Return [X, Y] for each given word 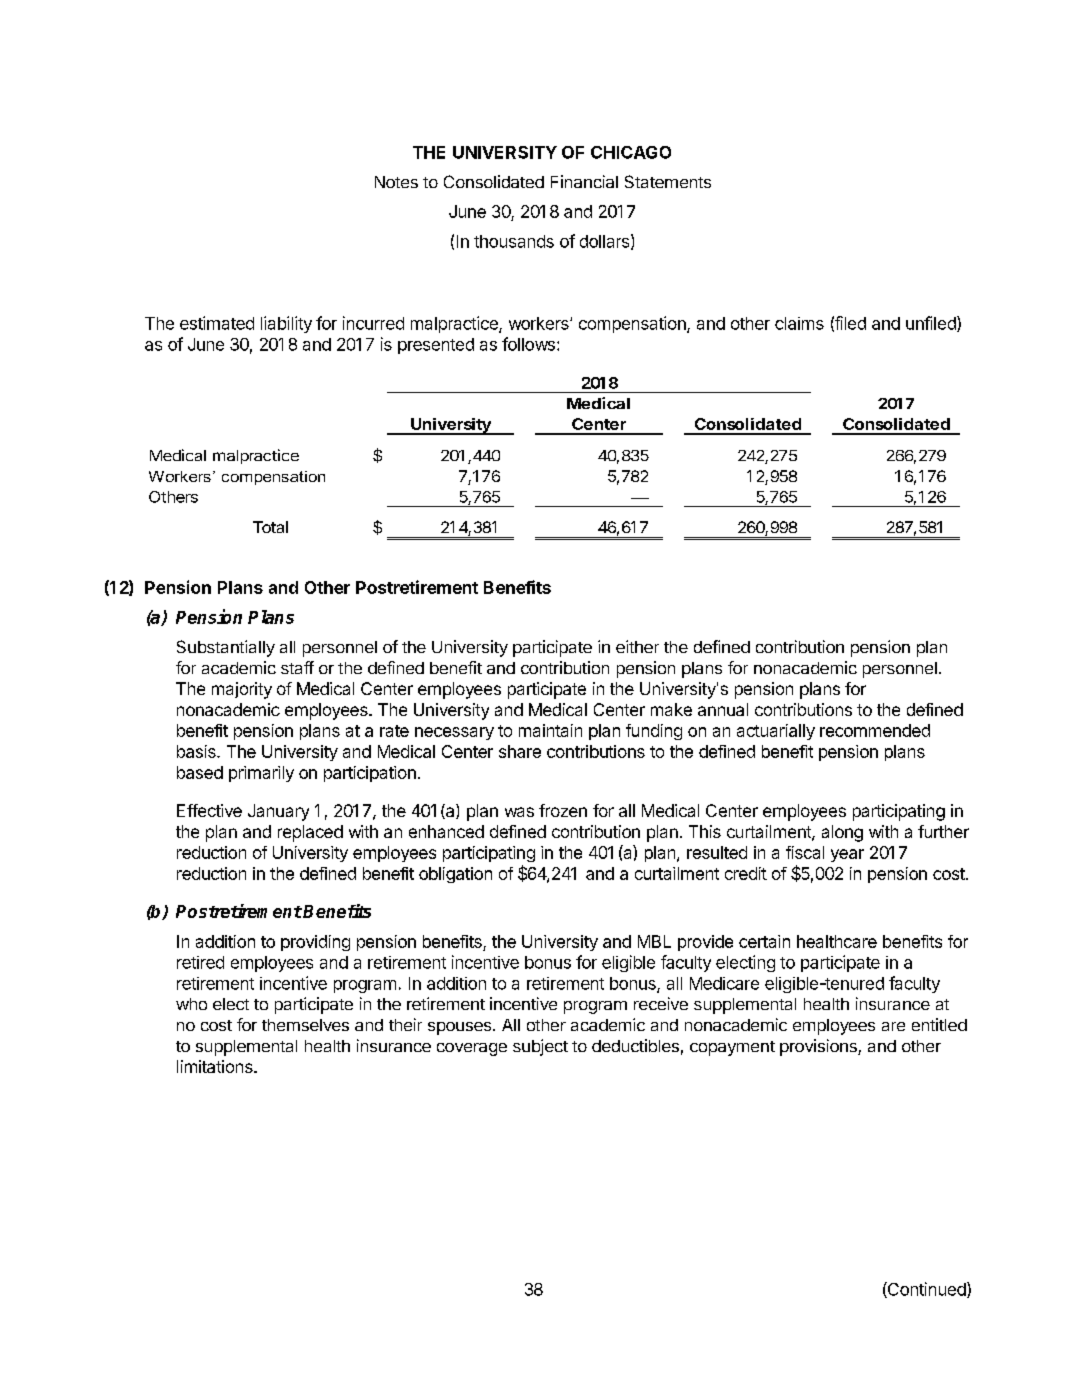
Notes [396, 182]
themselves [305, 1025]
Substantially [226, 648]
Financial [584, 181]
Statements [668, 181]
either [637, 646]
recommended [875, 730]
